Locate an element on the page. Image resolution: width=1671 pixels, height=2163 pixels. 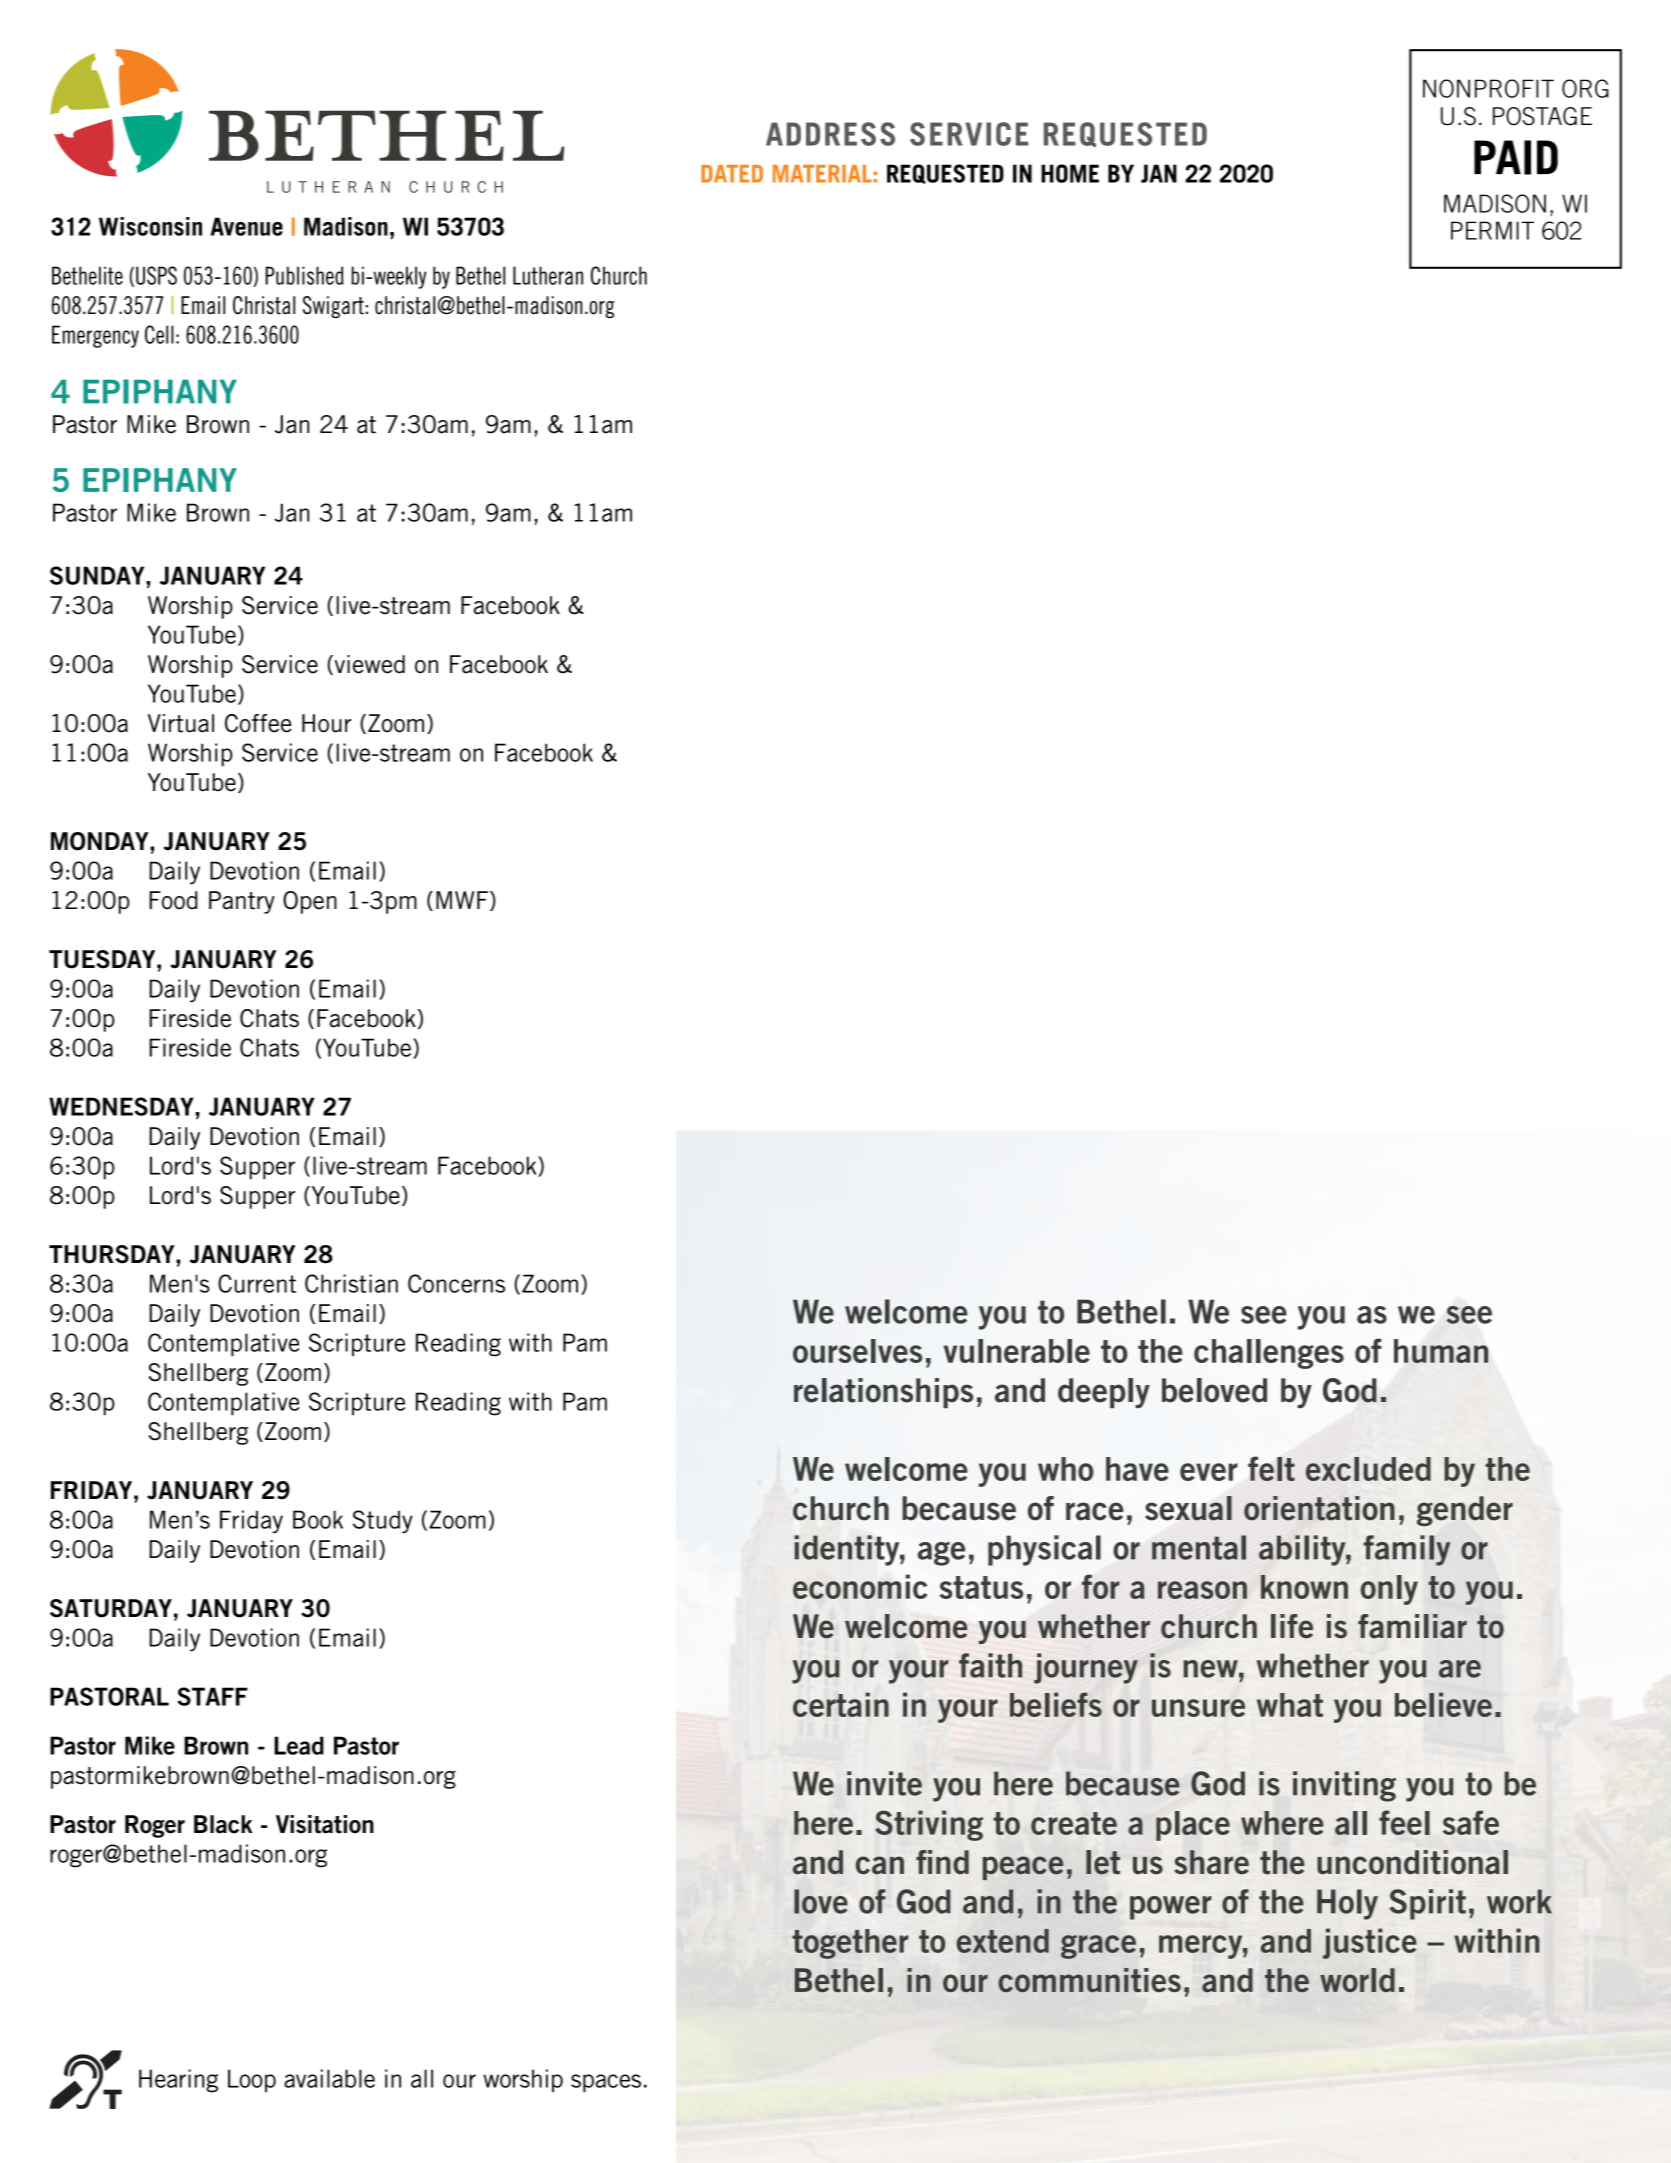
PERMIT is located at coordinates (1492, 230).
